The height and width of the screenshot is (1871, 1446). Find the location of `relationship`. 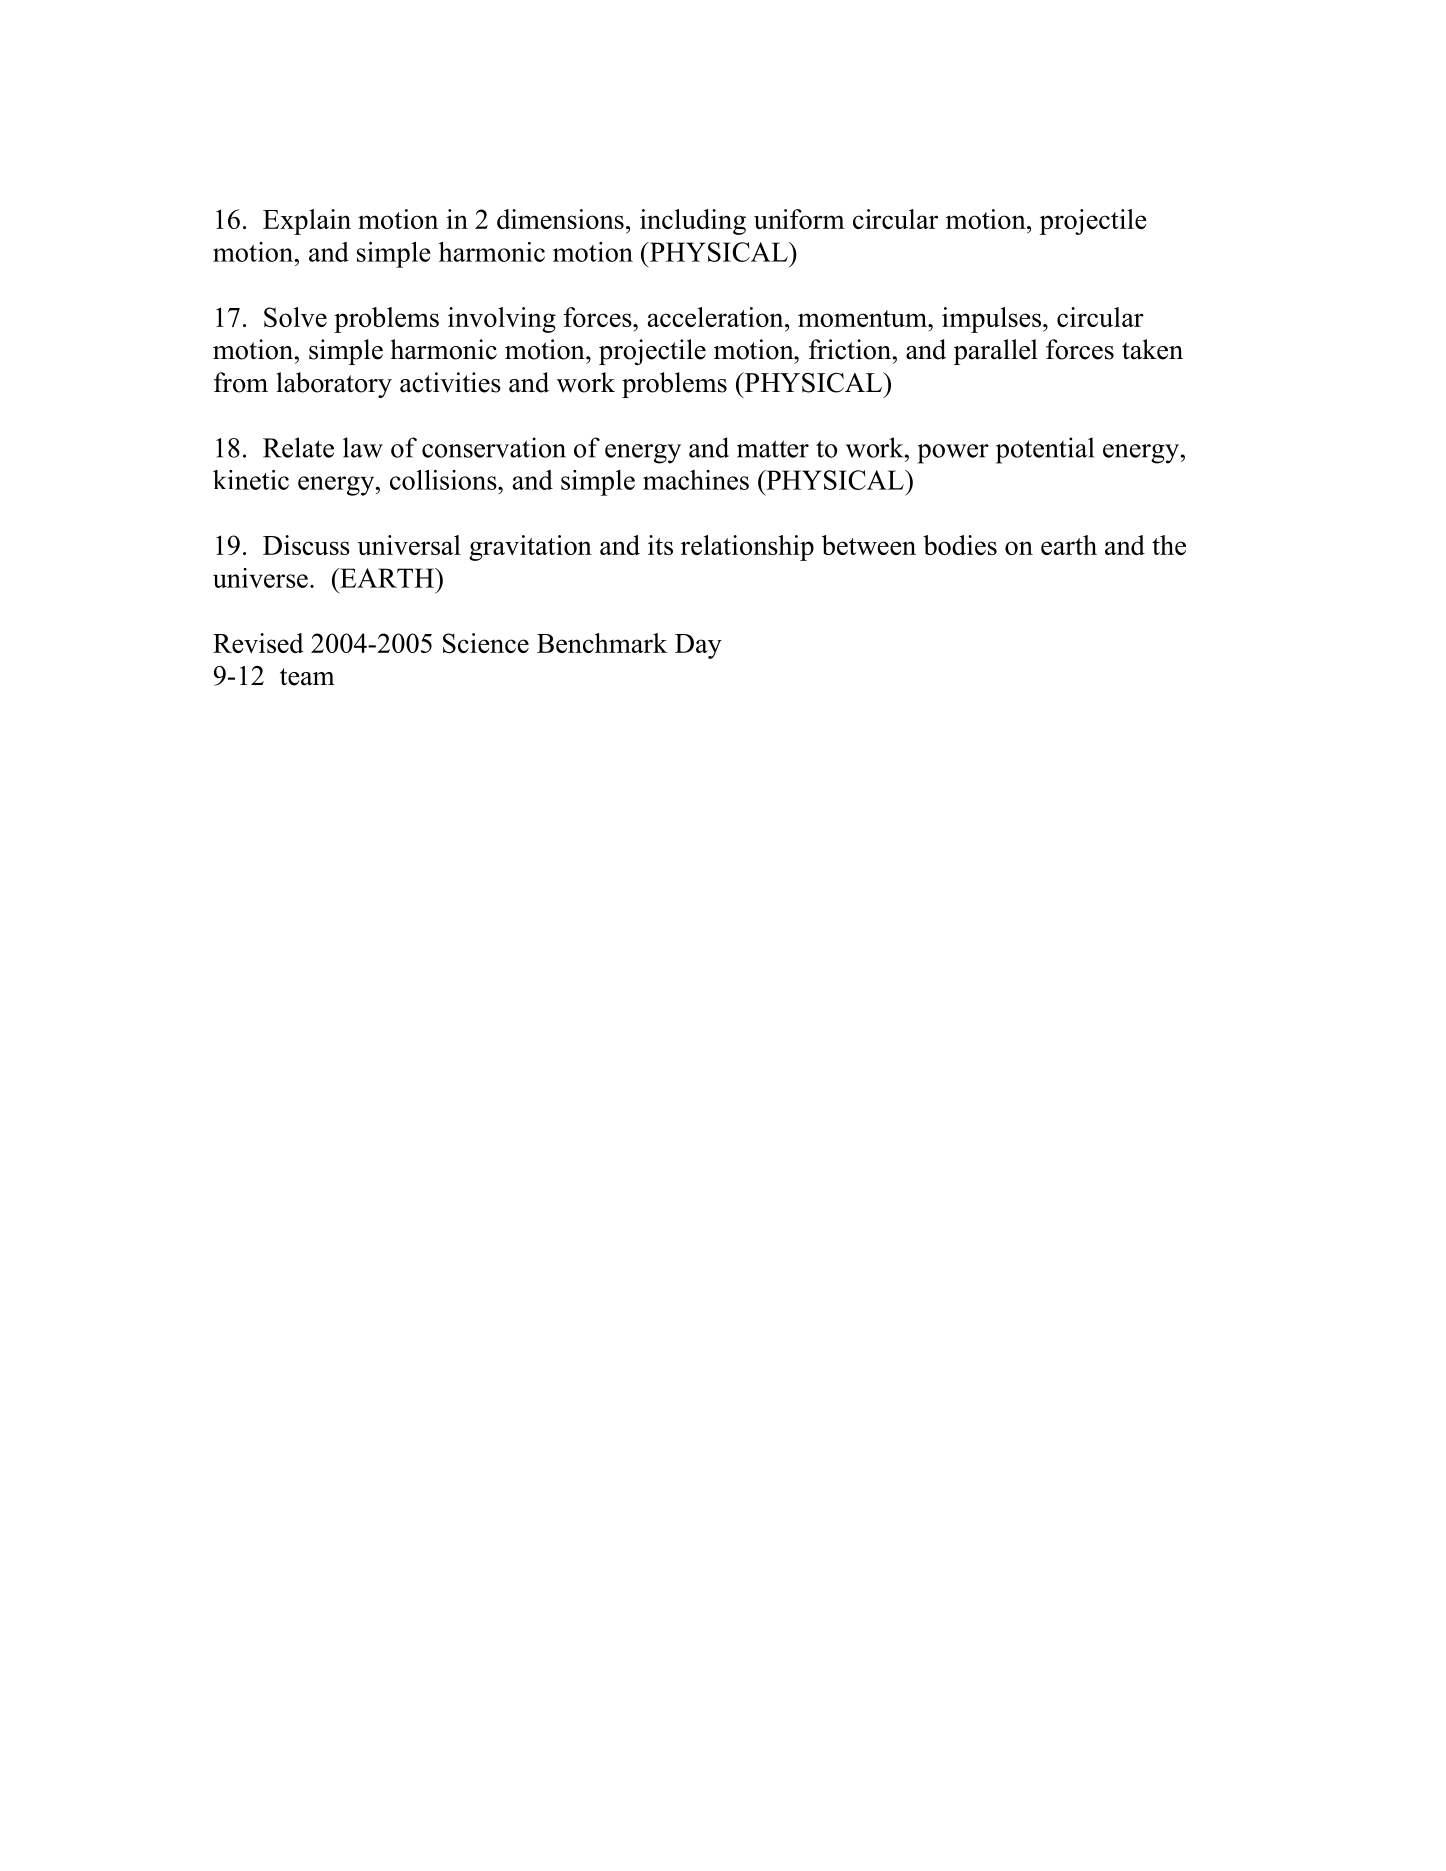

relationship is located at coordinates (747, 548).
